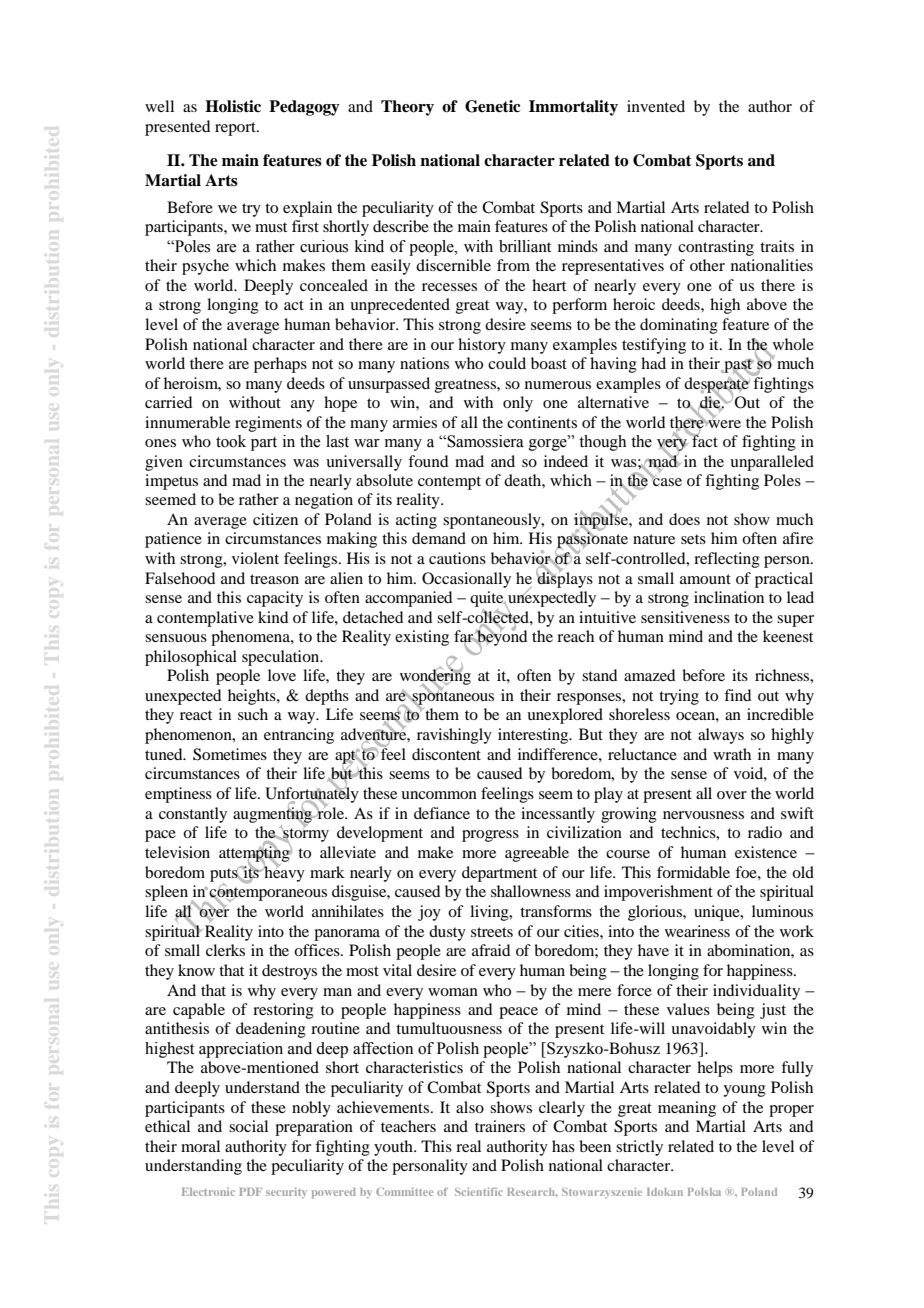 The height and width of the screenshot is (1308, 924). What do you see at coordinates (250, 1192) in the screenshot?
I see `PDF` at bounding box center [250, 1192].
